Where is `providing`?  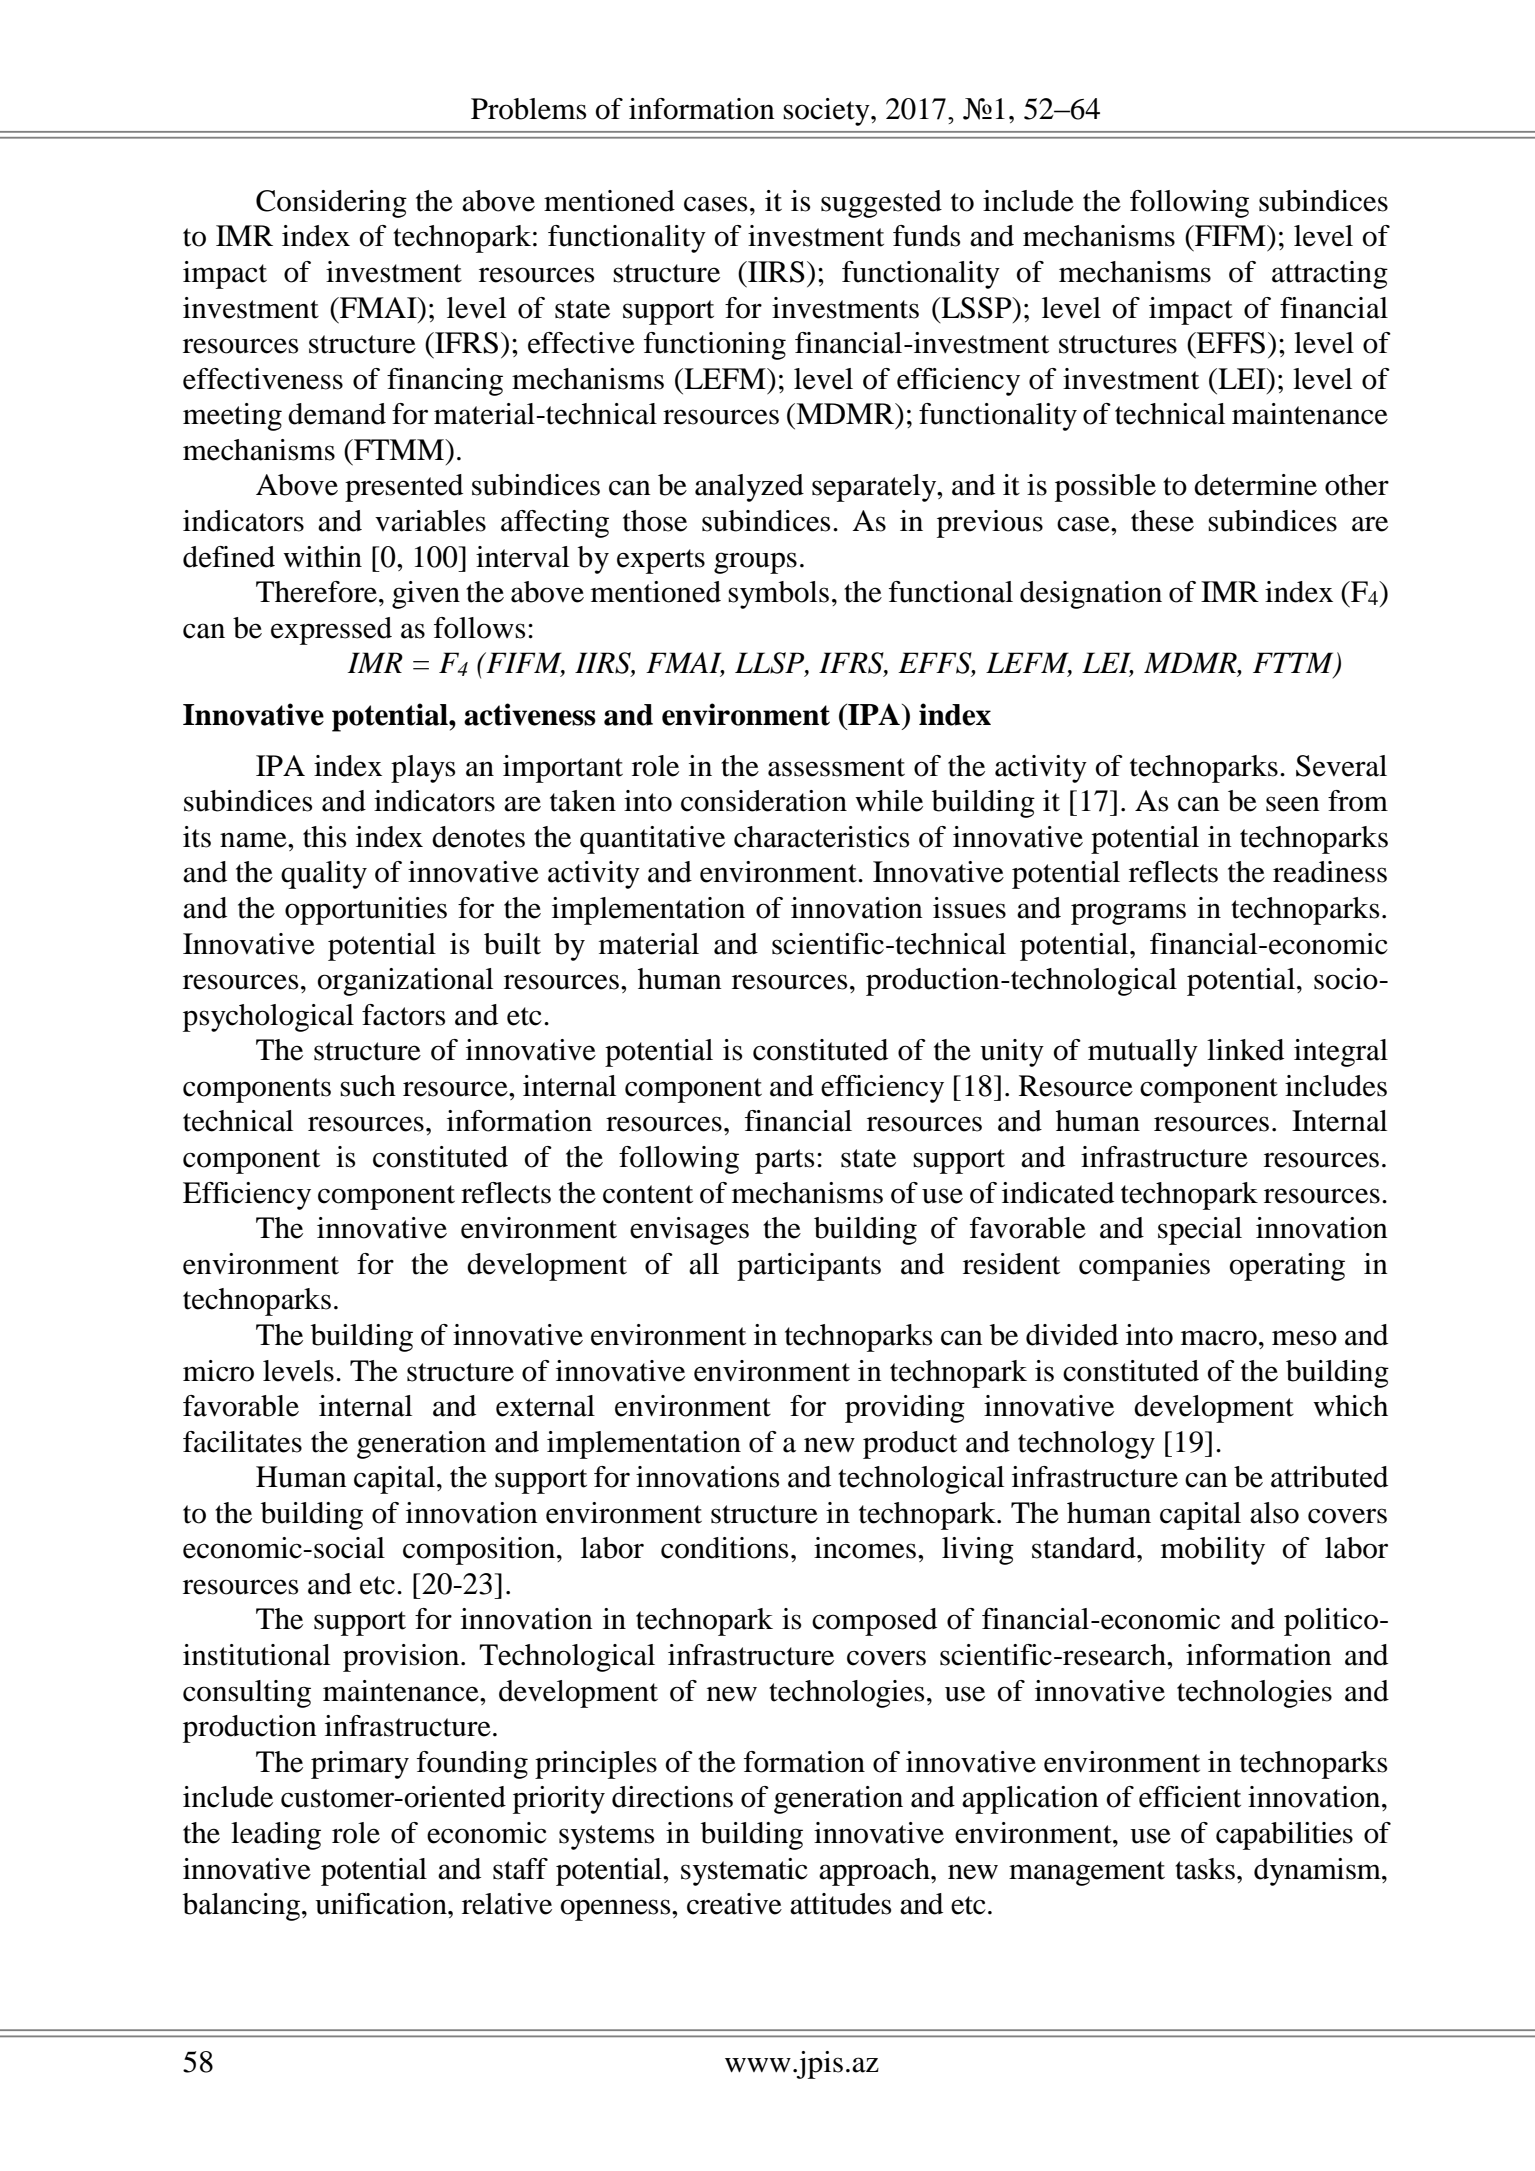 providing is located at coordinates (905, 1409).
